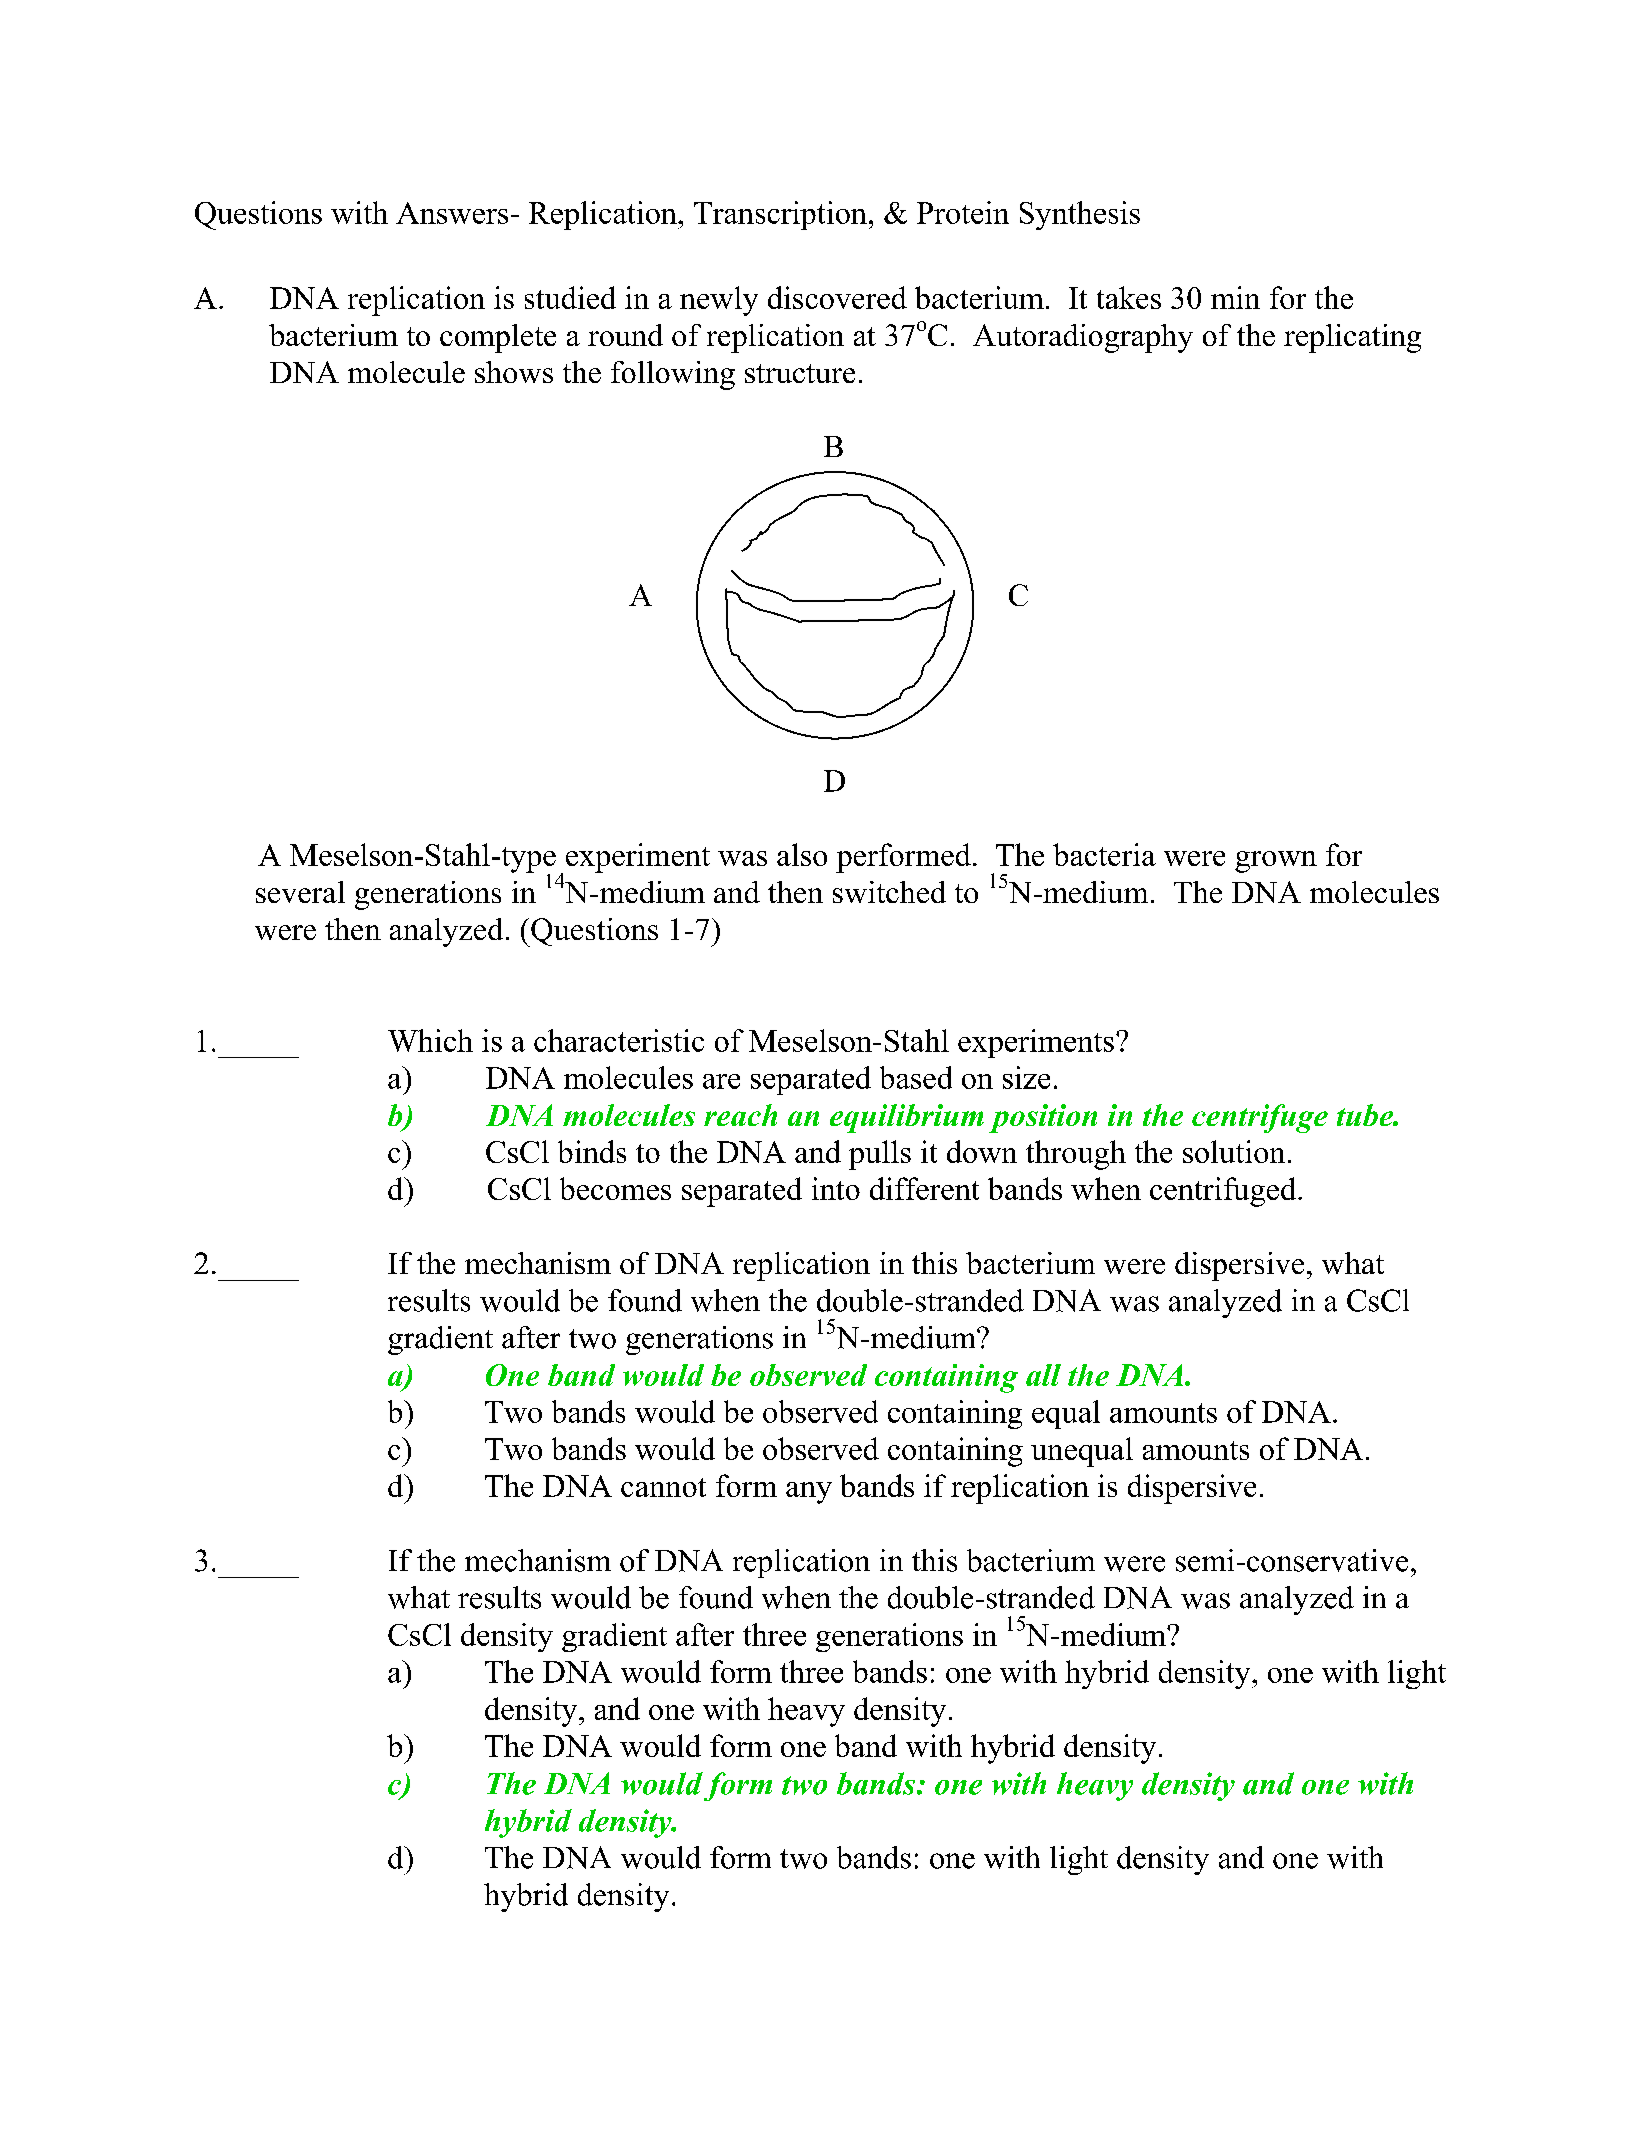  Describe the element at coordinates (663, 1487) in the screenshot. I see `cannot` at that location.
